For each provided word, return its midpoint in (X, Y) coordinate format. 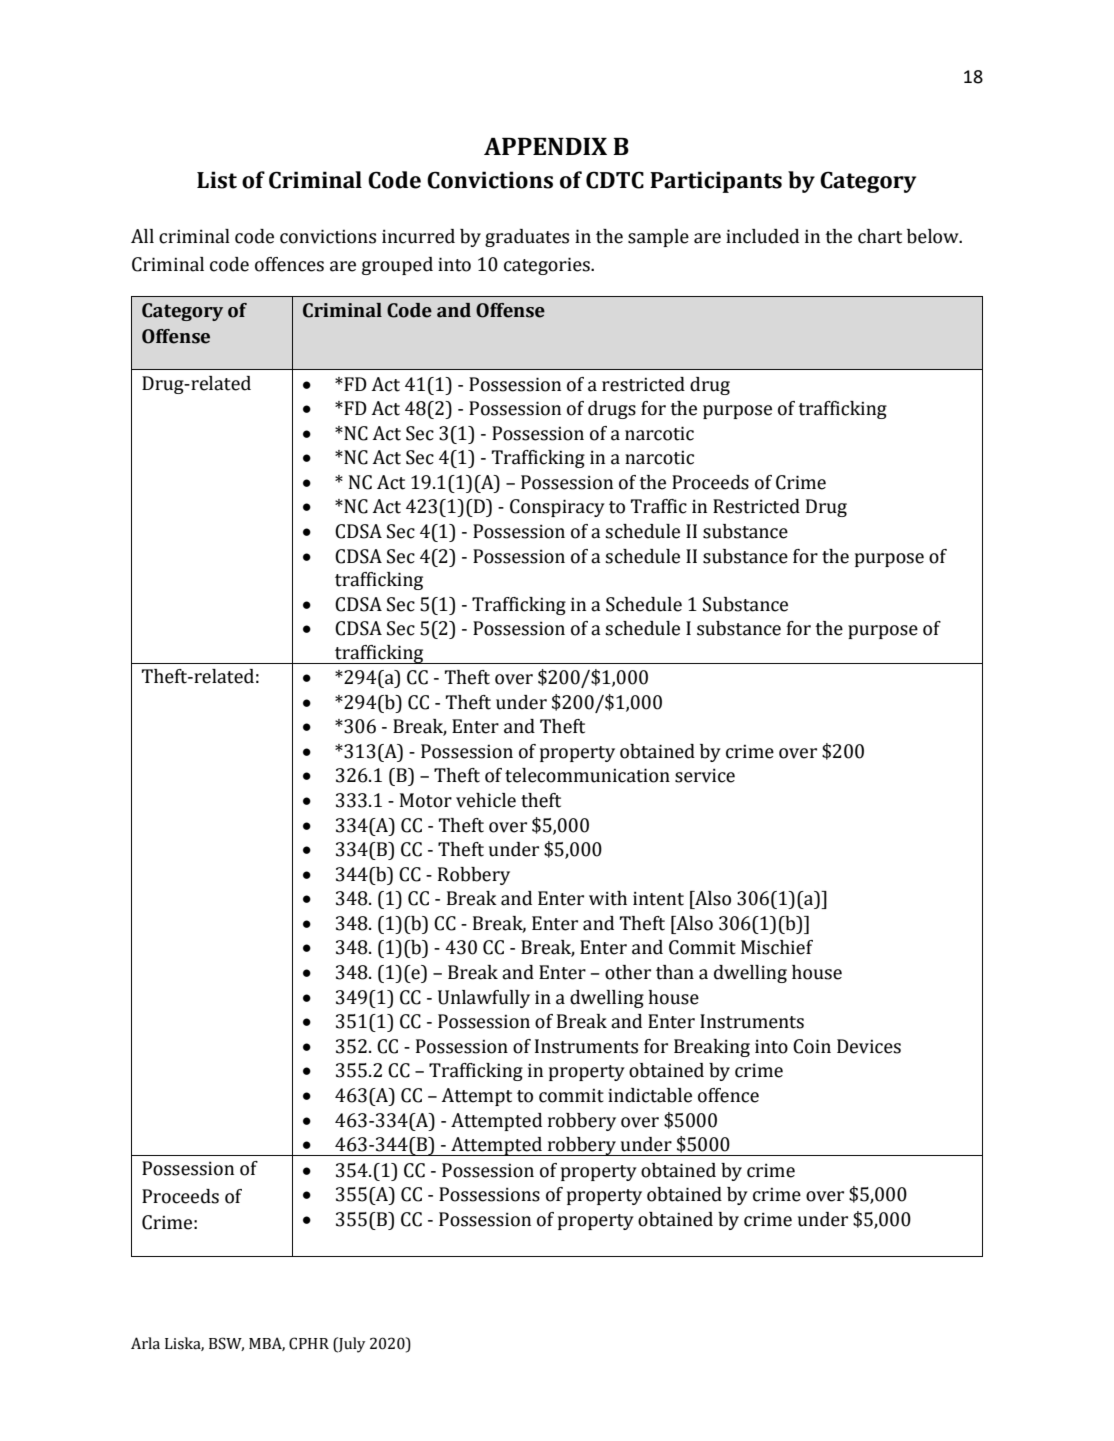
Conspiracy (557, 508)
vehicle (486, 800)
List (217, 180)
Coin (812, 1046)
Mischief (777, 947)
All (142, 236)
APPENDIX (545, 146)
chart (880, 236)
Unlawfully (484, 999)
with (608, 898)
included (762, 236)
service (705, 775)
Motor (426, 800)
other (628, 972)
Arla (145, 1343)
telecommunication (587, 775)
